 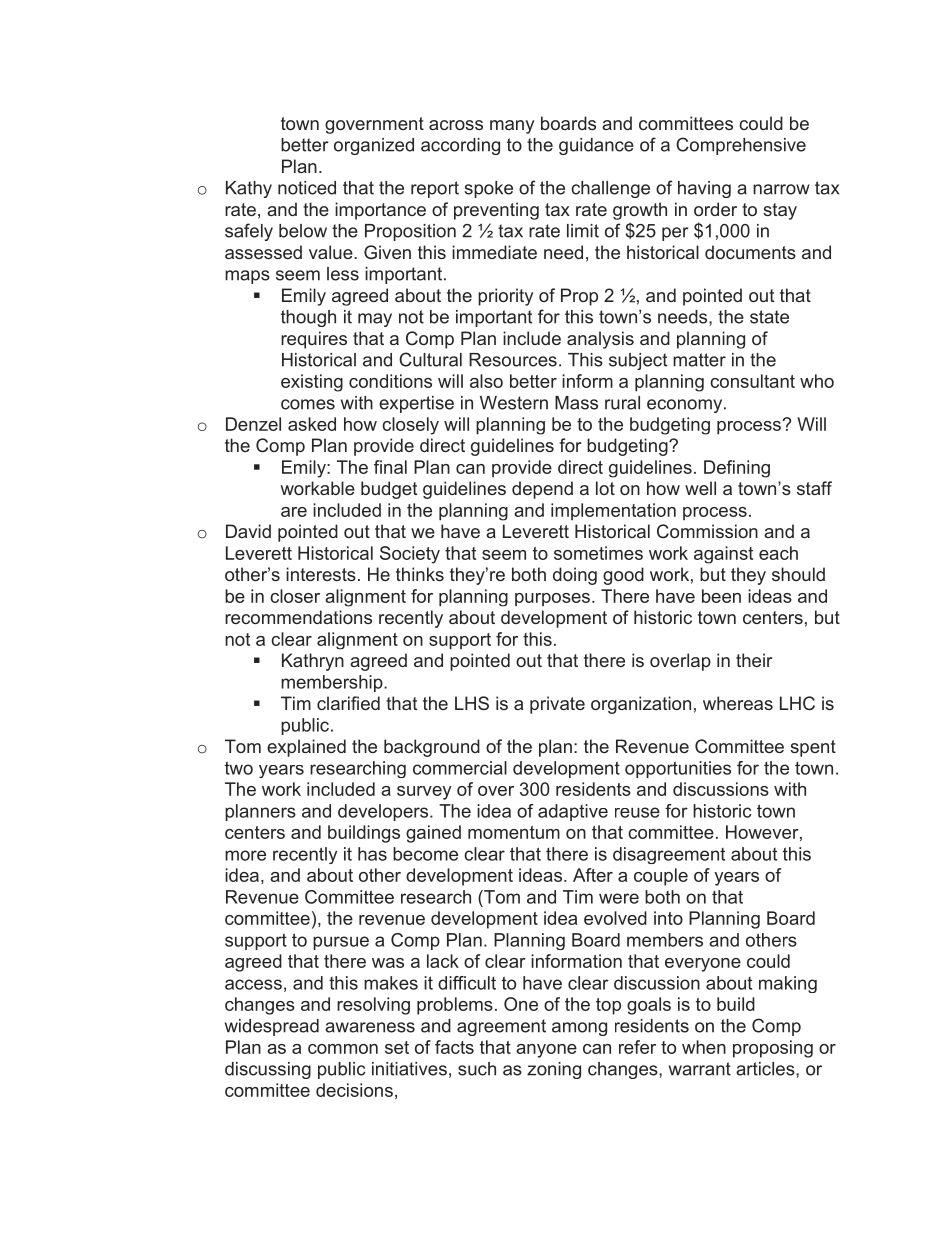 I want to click on many, so click(x=512, y=127).
